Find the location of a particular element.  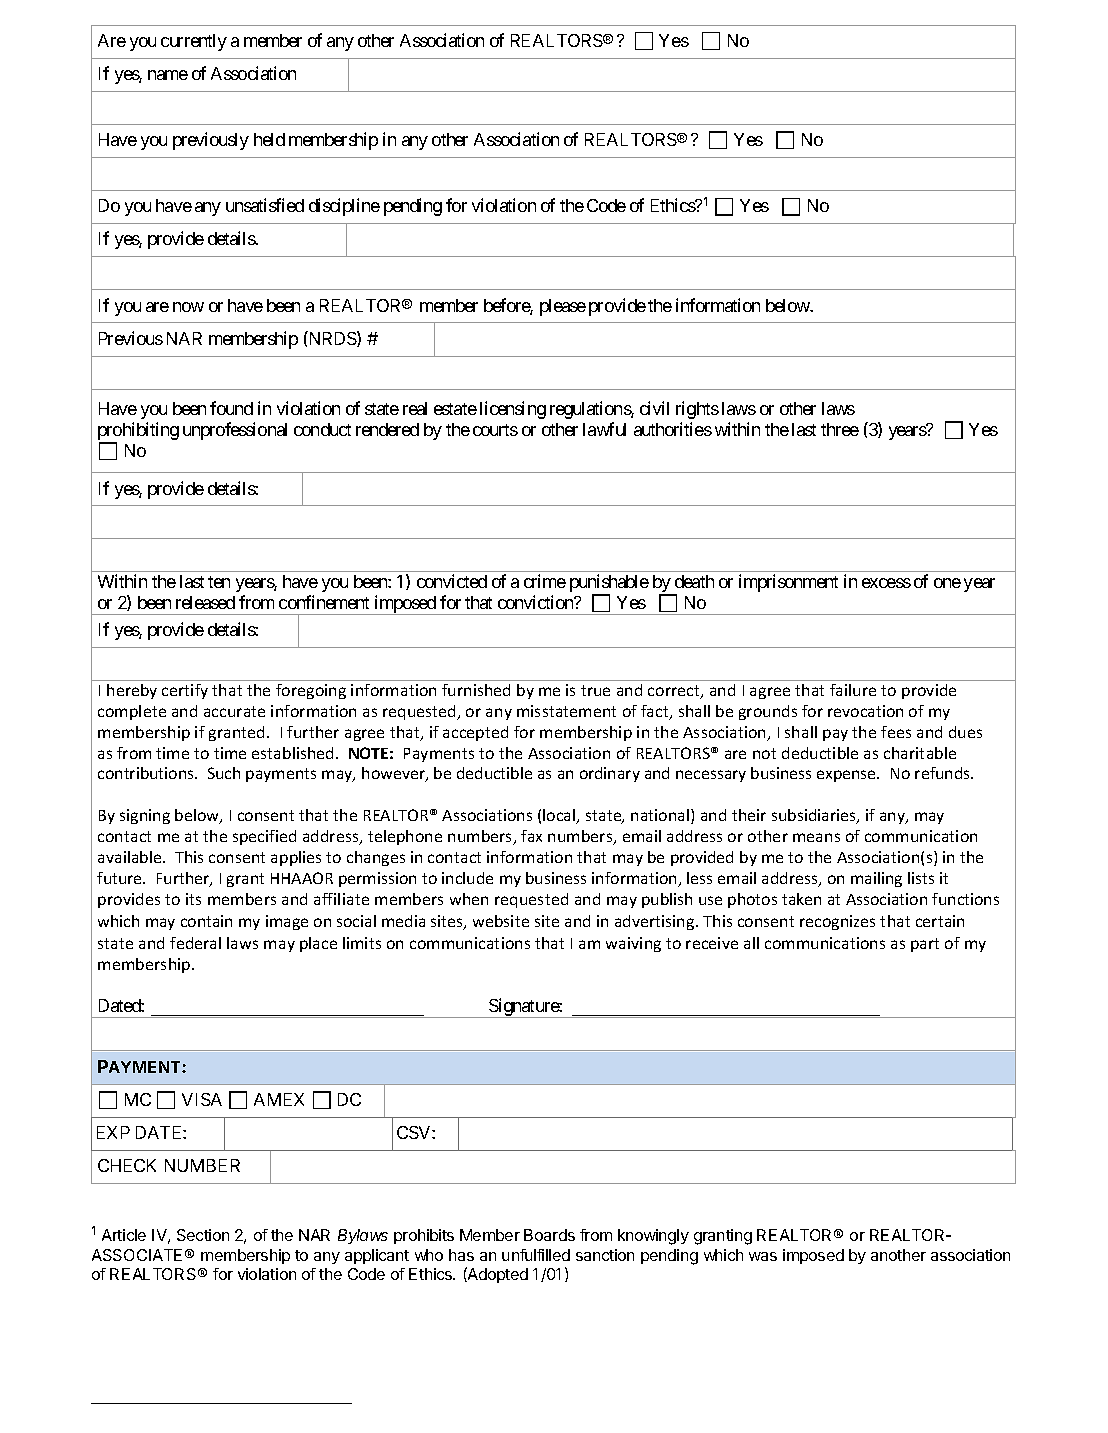

name is located at coordinates (168, 75).
